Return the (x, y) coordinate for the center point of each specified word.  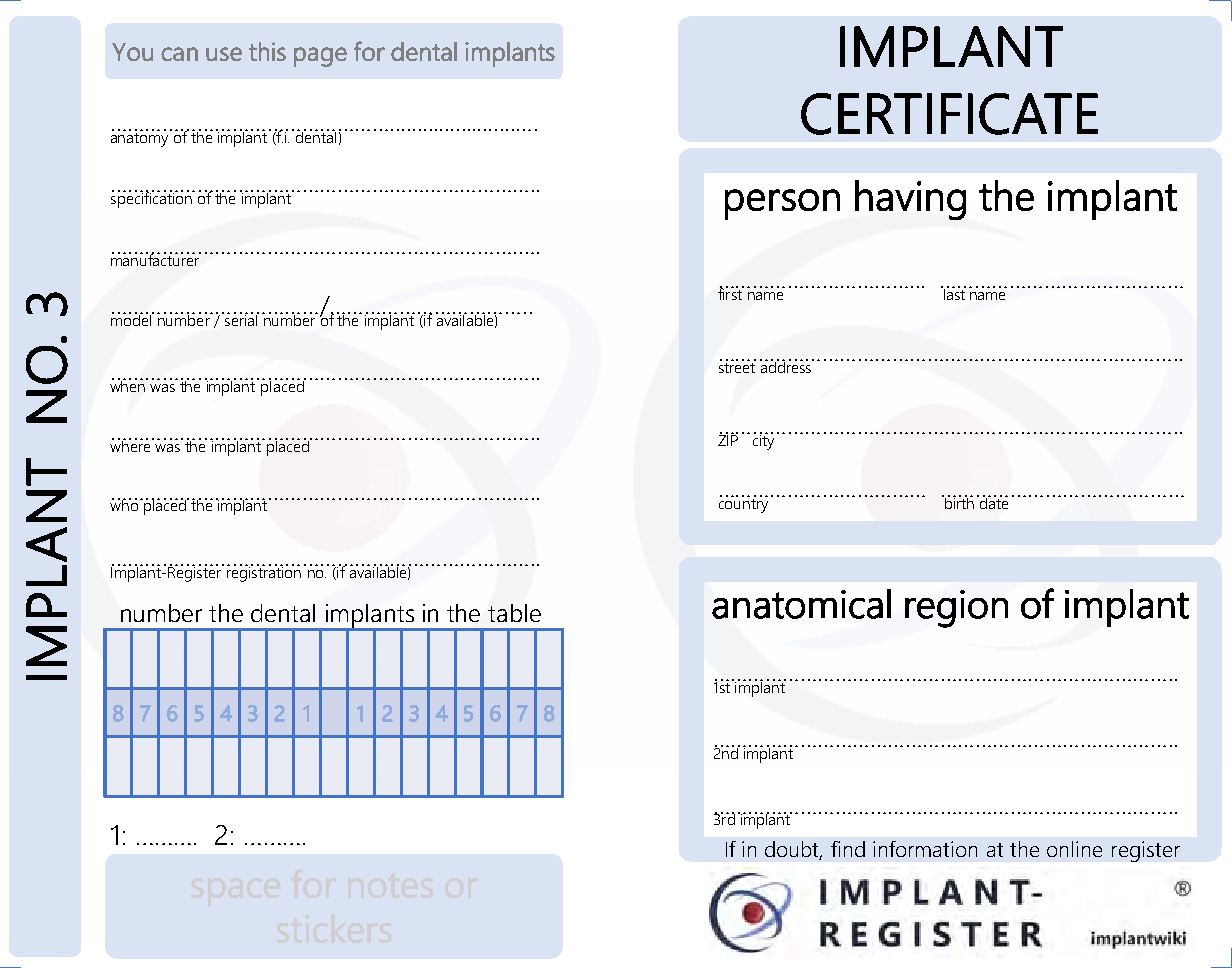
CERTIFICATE (949, 114)
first (731, 293)
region (956, 609)
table (514, 613)
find (848, 849)
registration (264, 573)
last (953, 293)
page (320, 57)
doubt (793, 850)
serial (241, 319)
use (224, 54)
